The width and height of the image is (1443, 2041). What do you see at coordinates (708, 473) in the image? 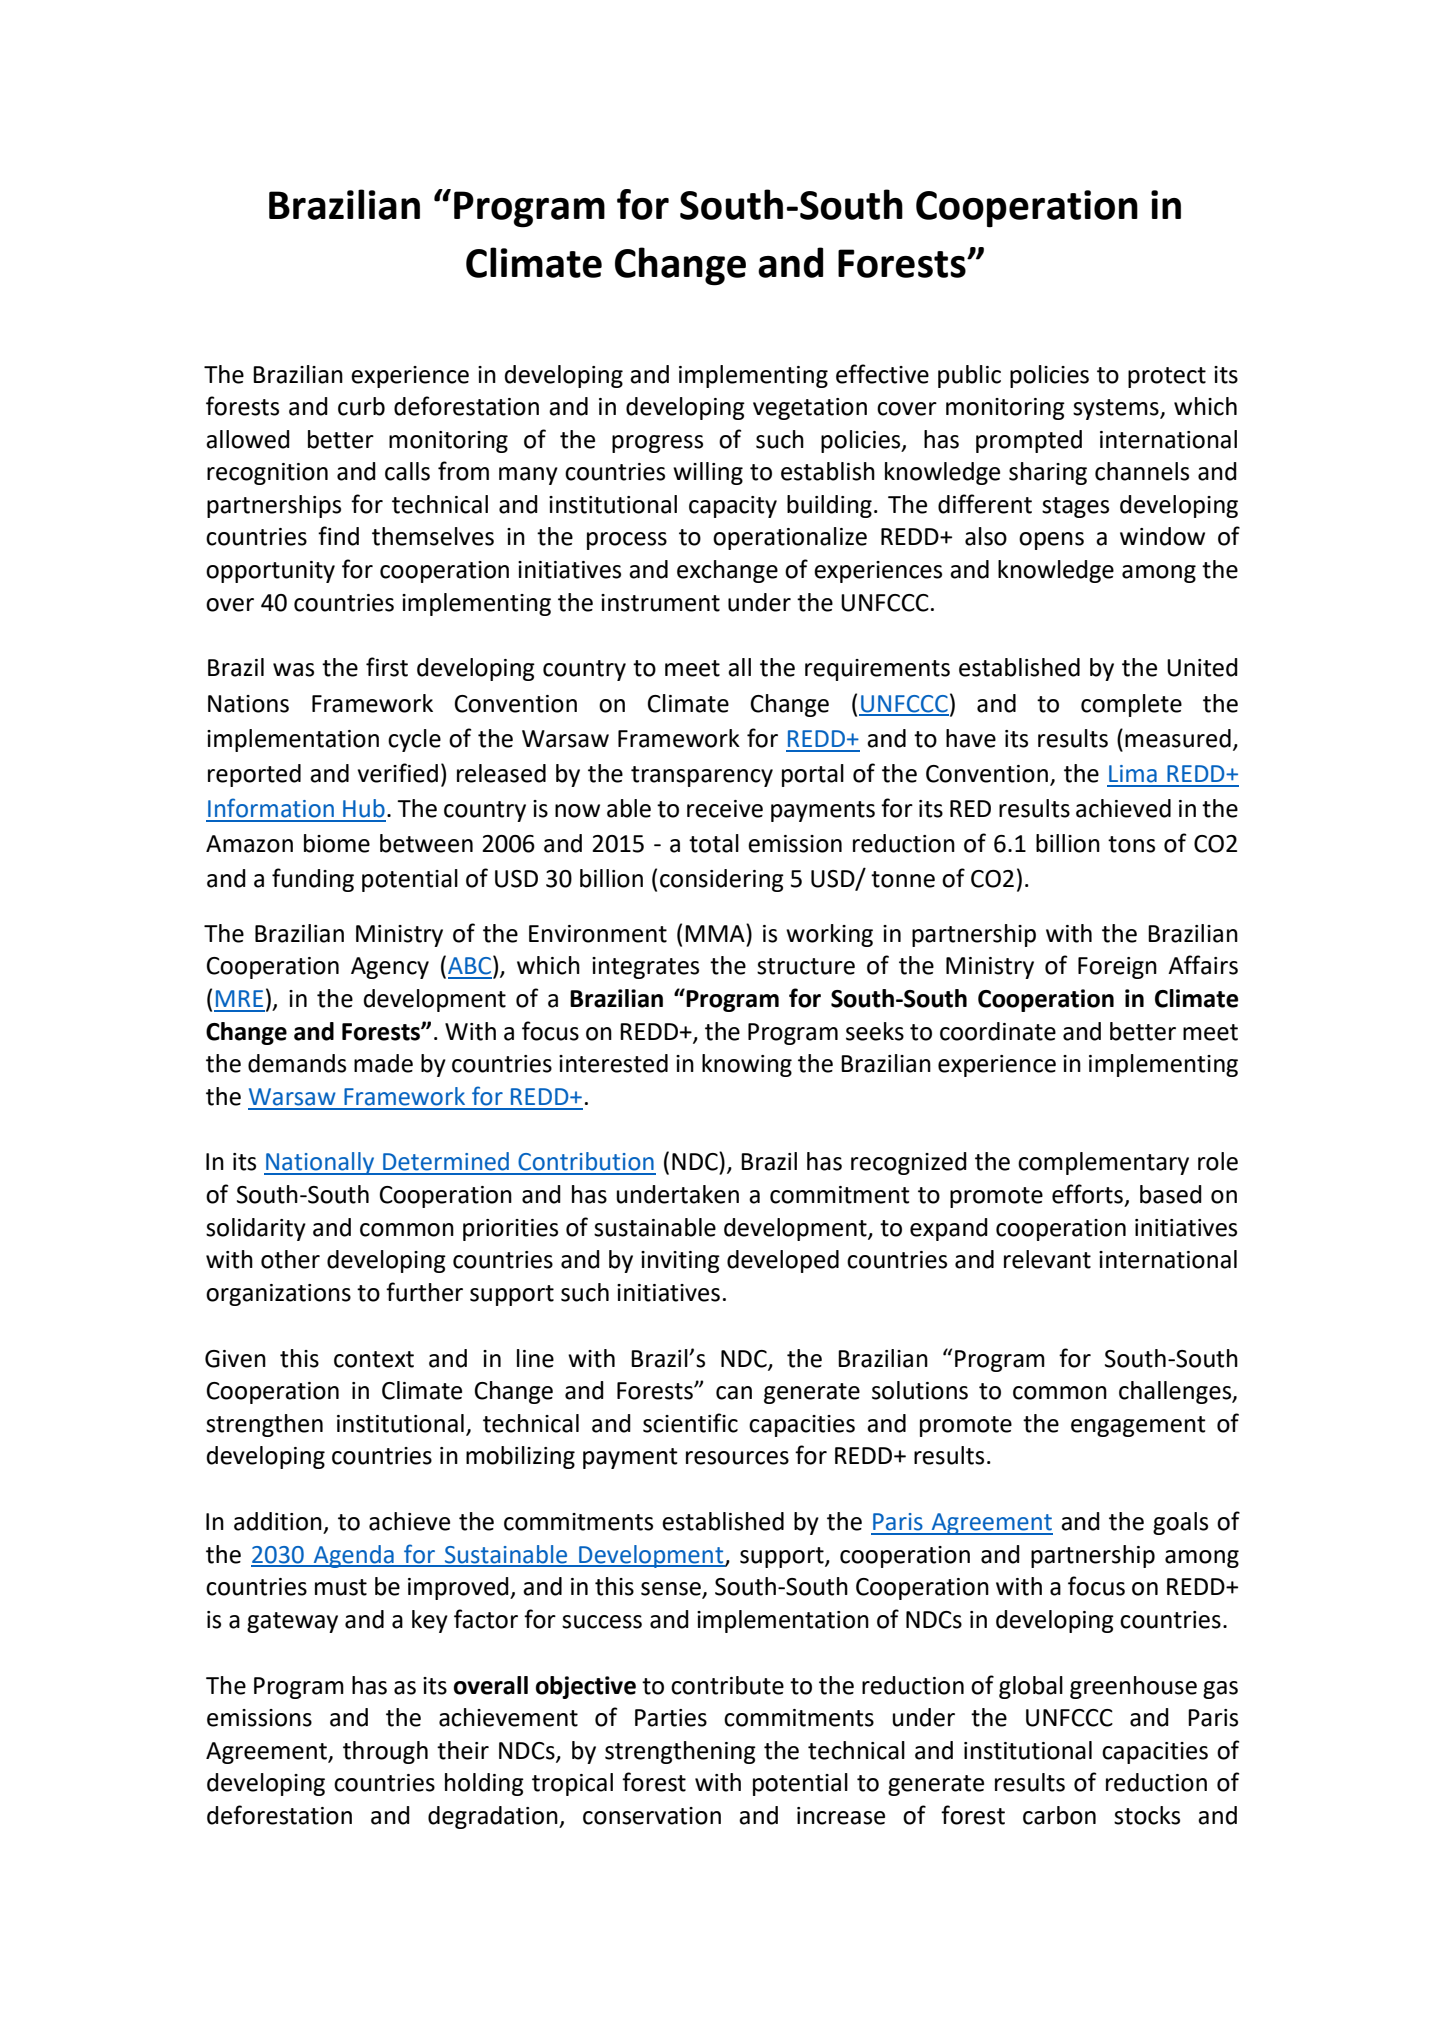
I see `willing` at bounding box center [708, 473].
